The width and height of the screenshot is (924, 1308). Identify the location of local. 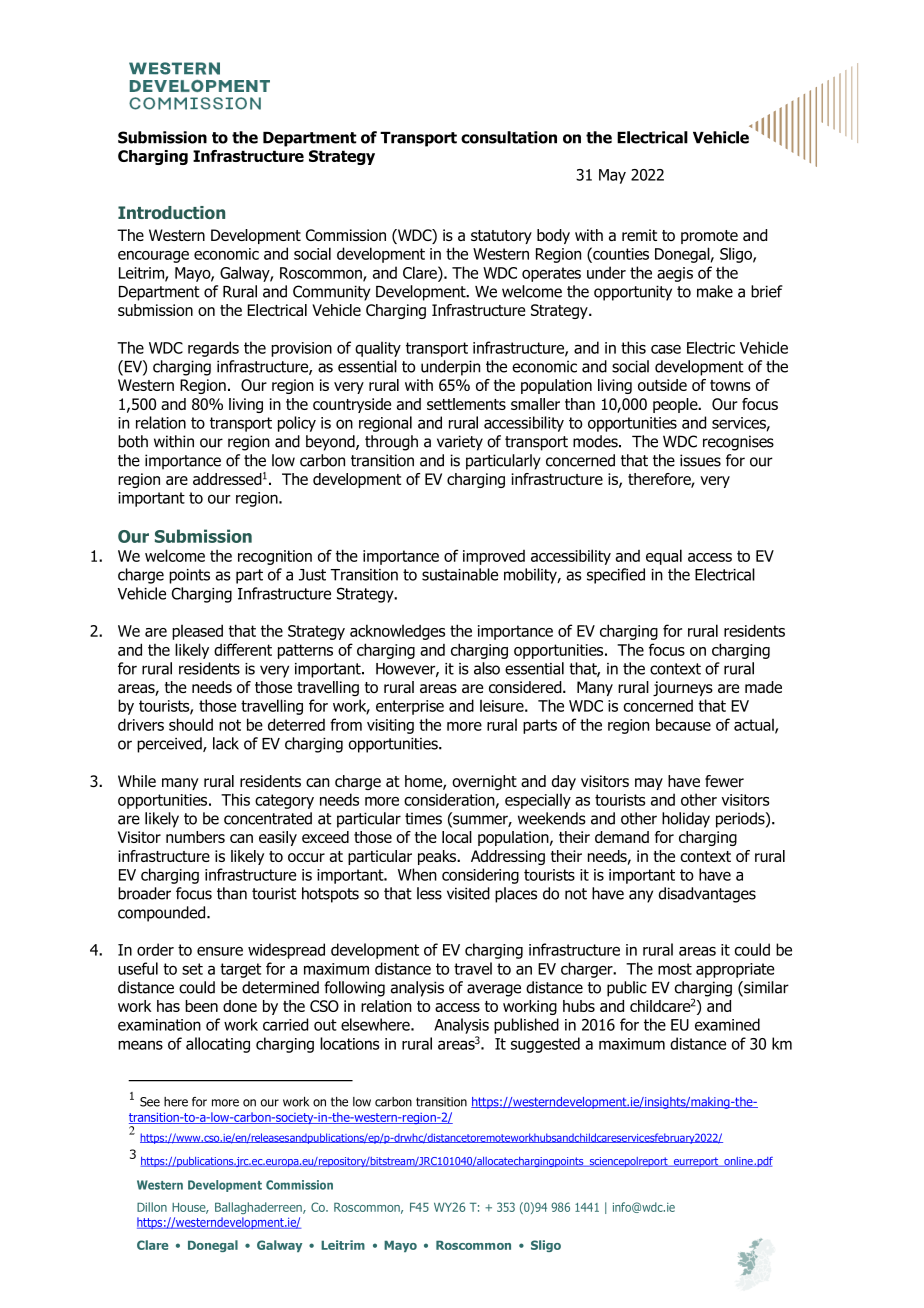
(457, 837).
